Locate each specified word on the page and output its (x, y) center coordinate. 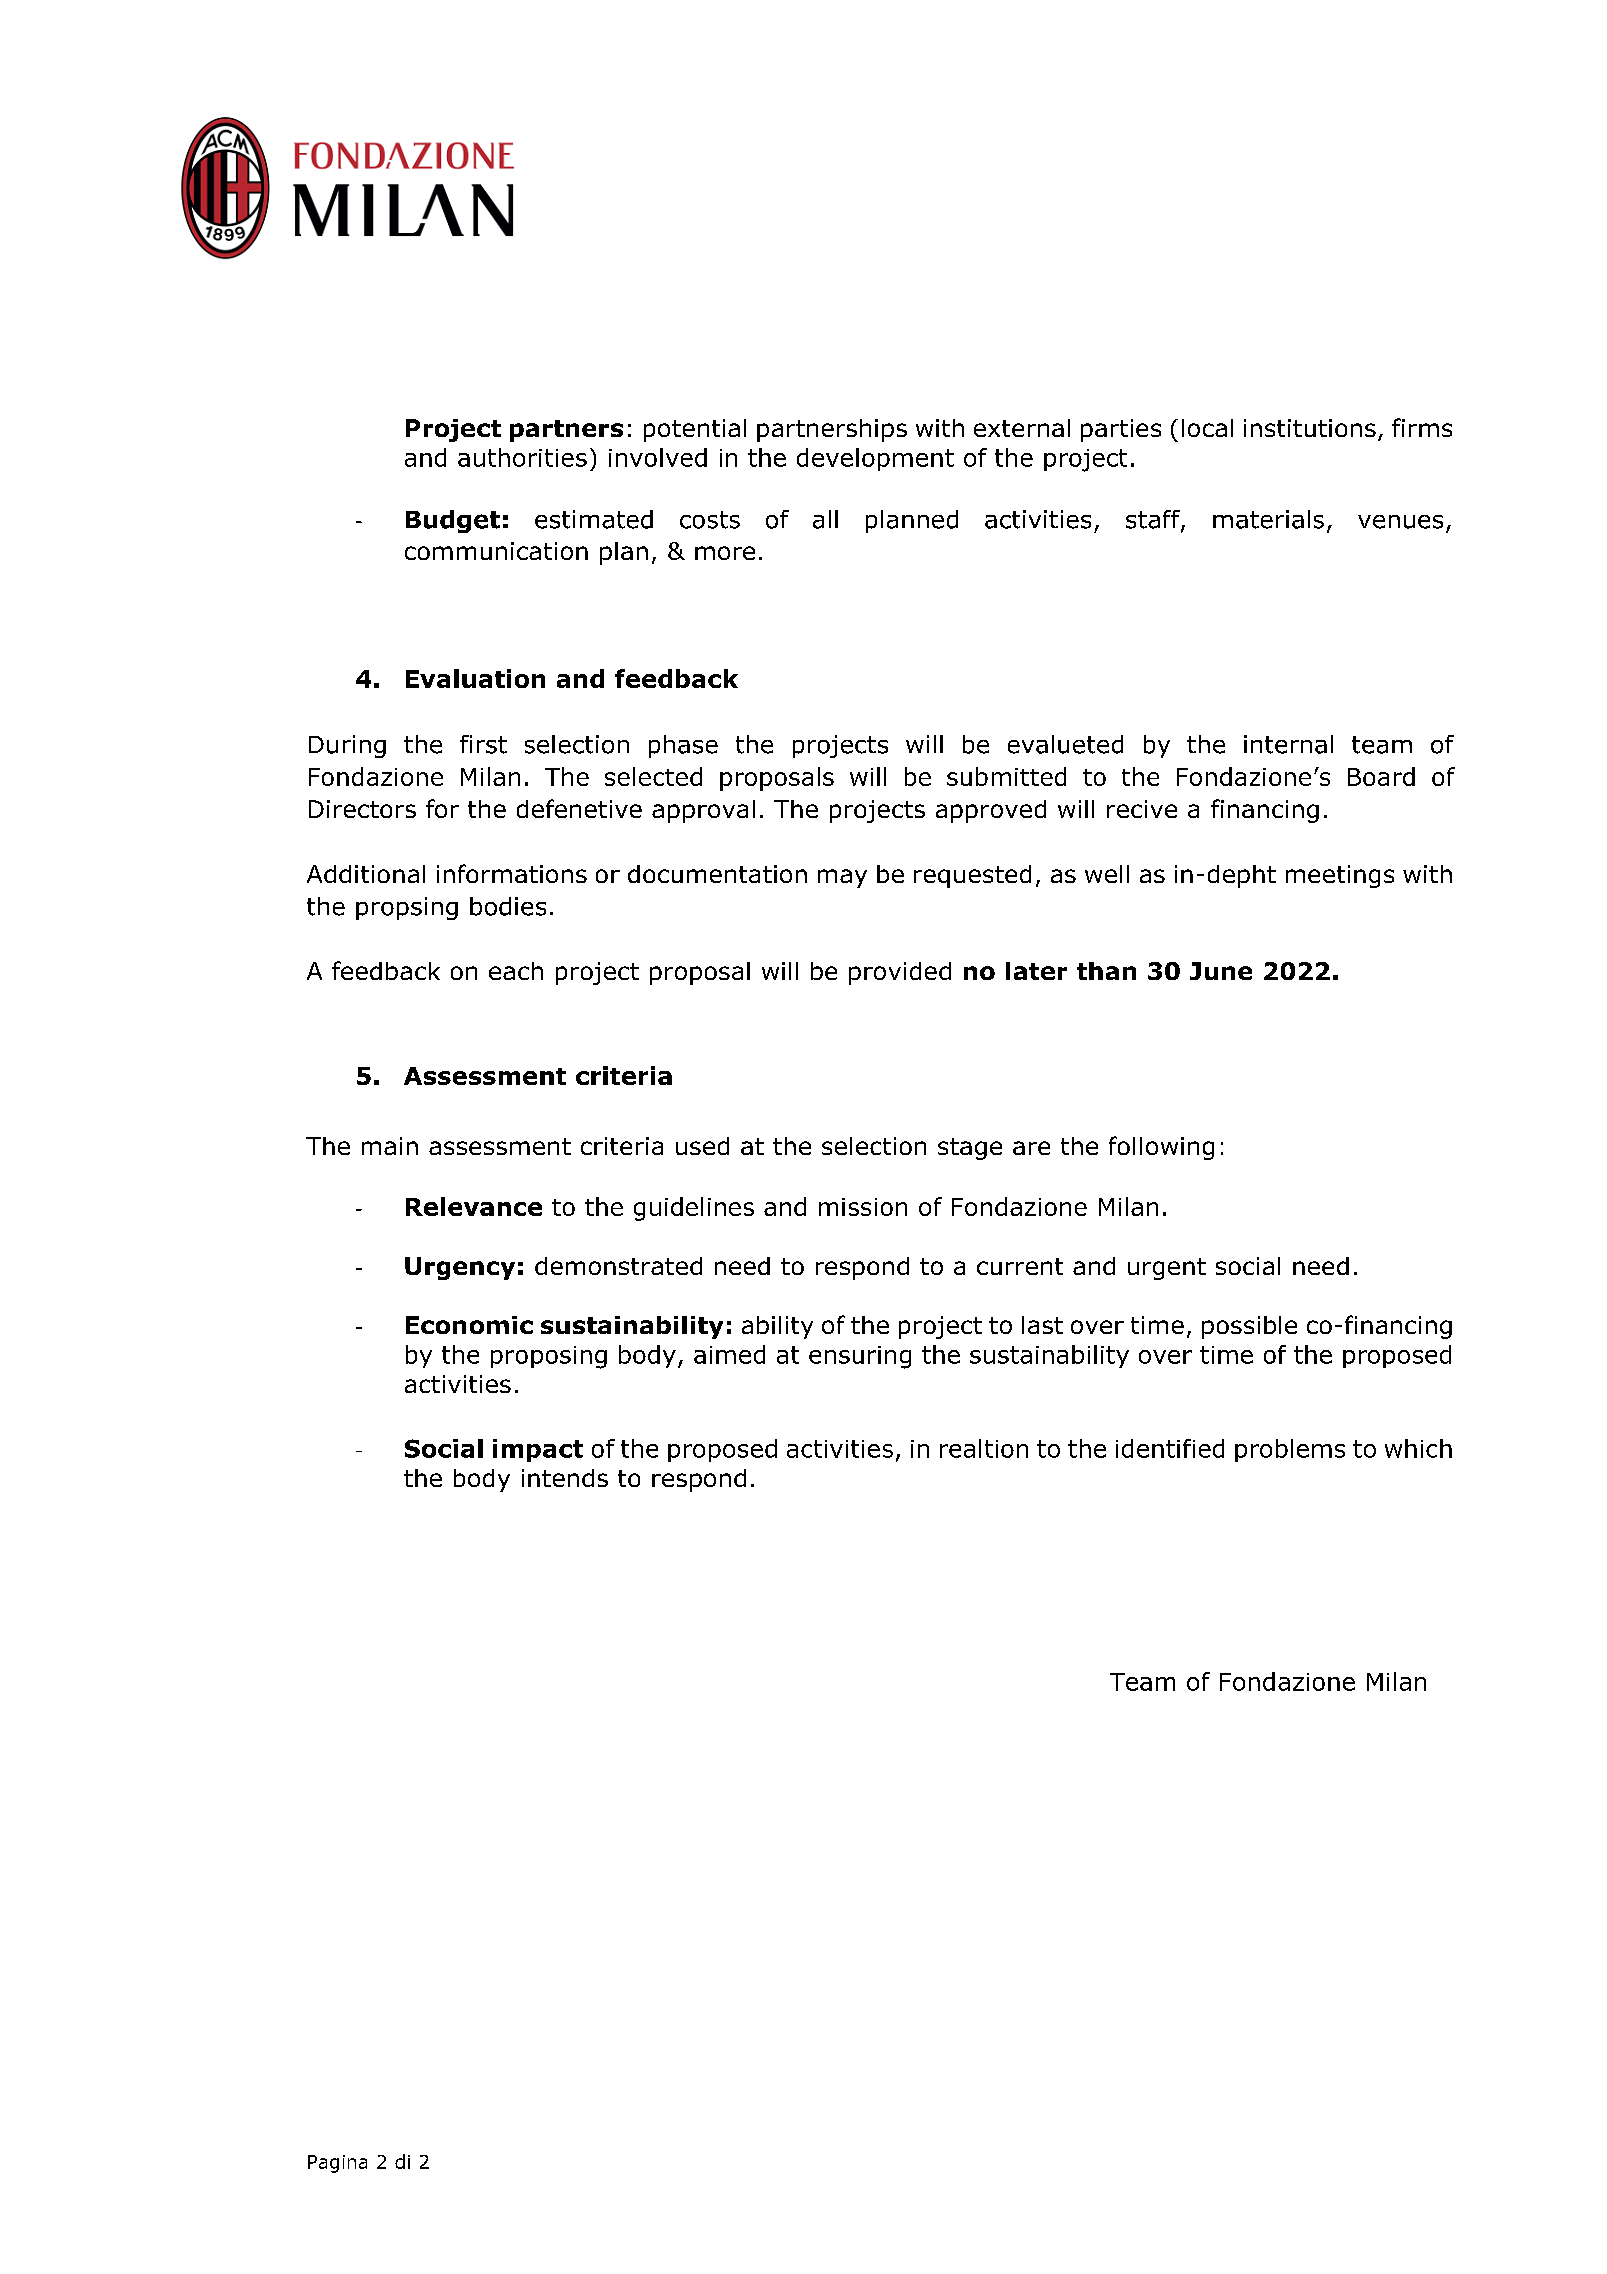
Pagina (337, 2164)
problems (1290, 1450)
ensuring (860, 1357)
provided (900, 973)
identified (1170, 1448)
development (875, 459)
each (516, 971)
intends (565, 1478)
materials (1268, 519)
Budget (453, 521)
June (1221, 971)
